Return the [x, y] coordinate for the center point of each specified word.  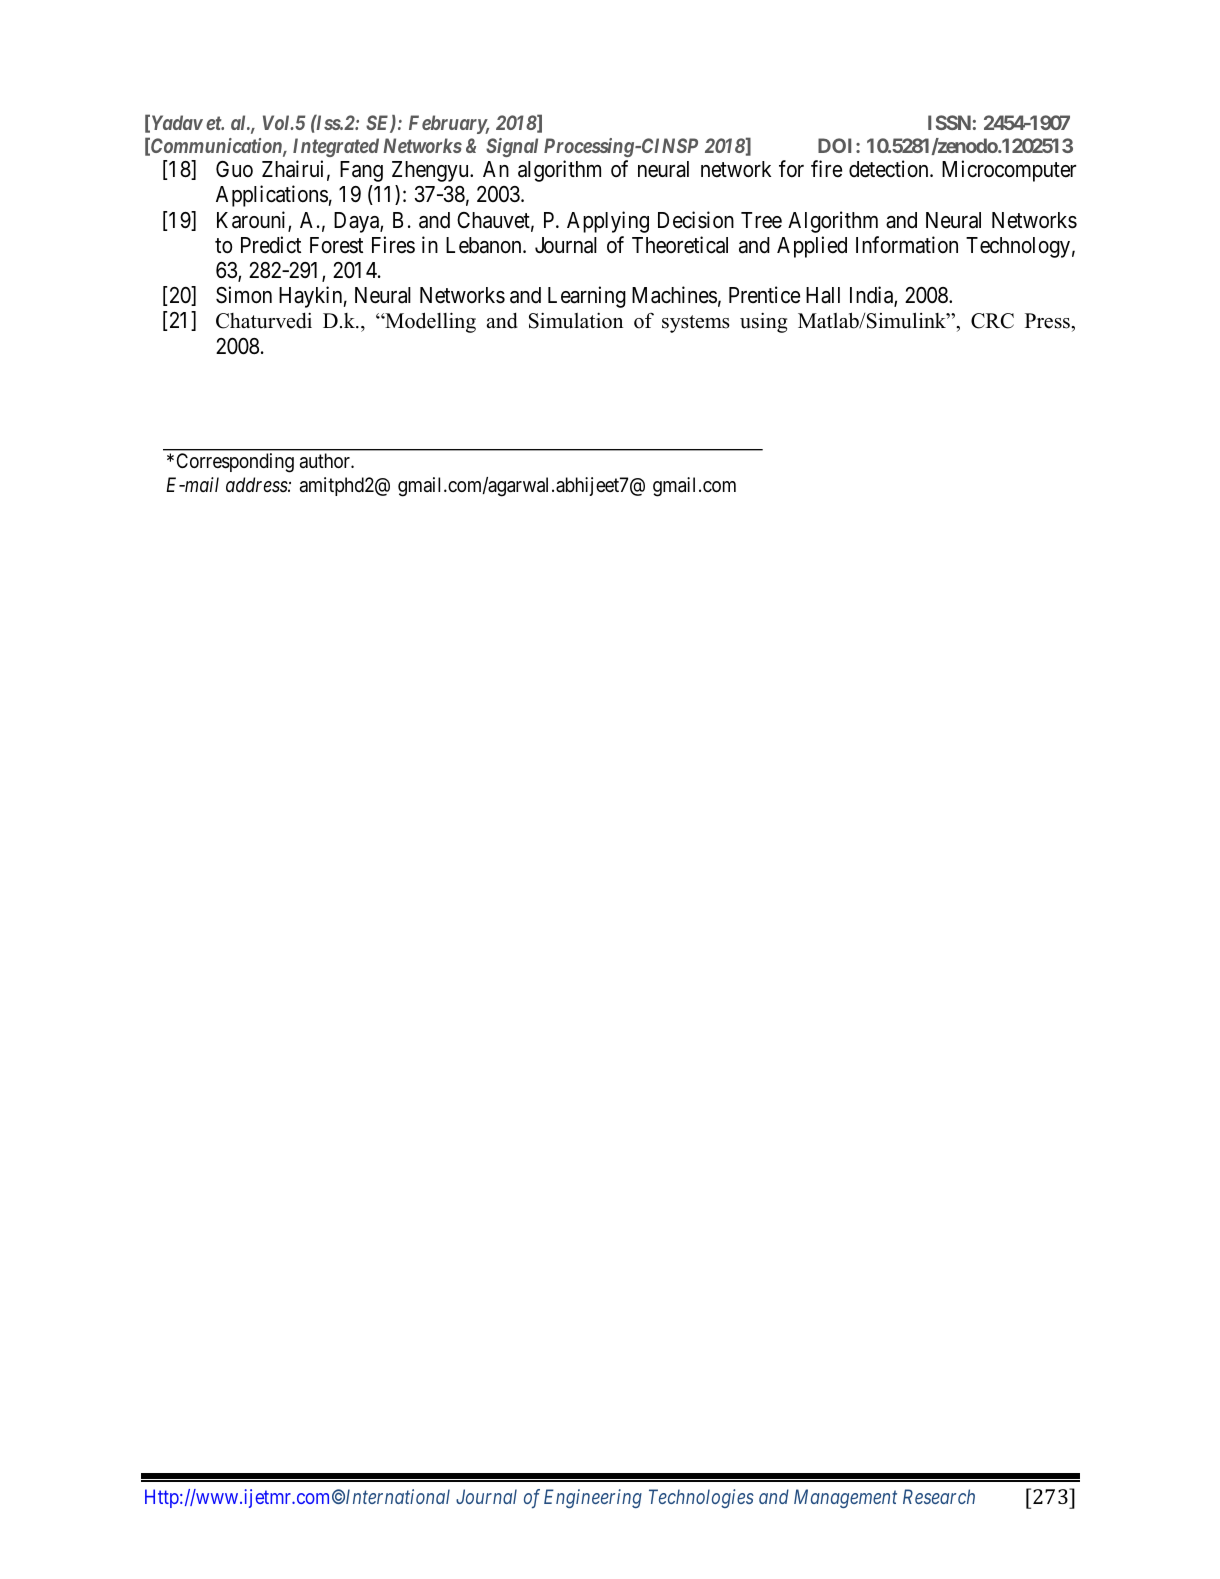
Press [1048, 321]
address [257, 485]
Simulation [576, 320]
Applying [608, 222]
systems [696, 324]
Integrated [336, 147]
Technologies [701, 1498]
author [326, 460]
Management [845, 1498]
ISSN [949, 122]
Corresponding [235, 463]
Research [939, 1496]
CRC [992, 321]
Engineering [593, 1498]
